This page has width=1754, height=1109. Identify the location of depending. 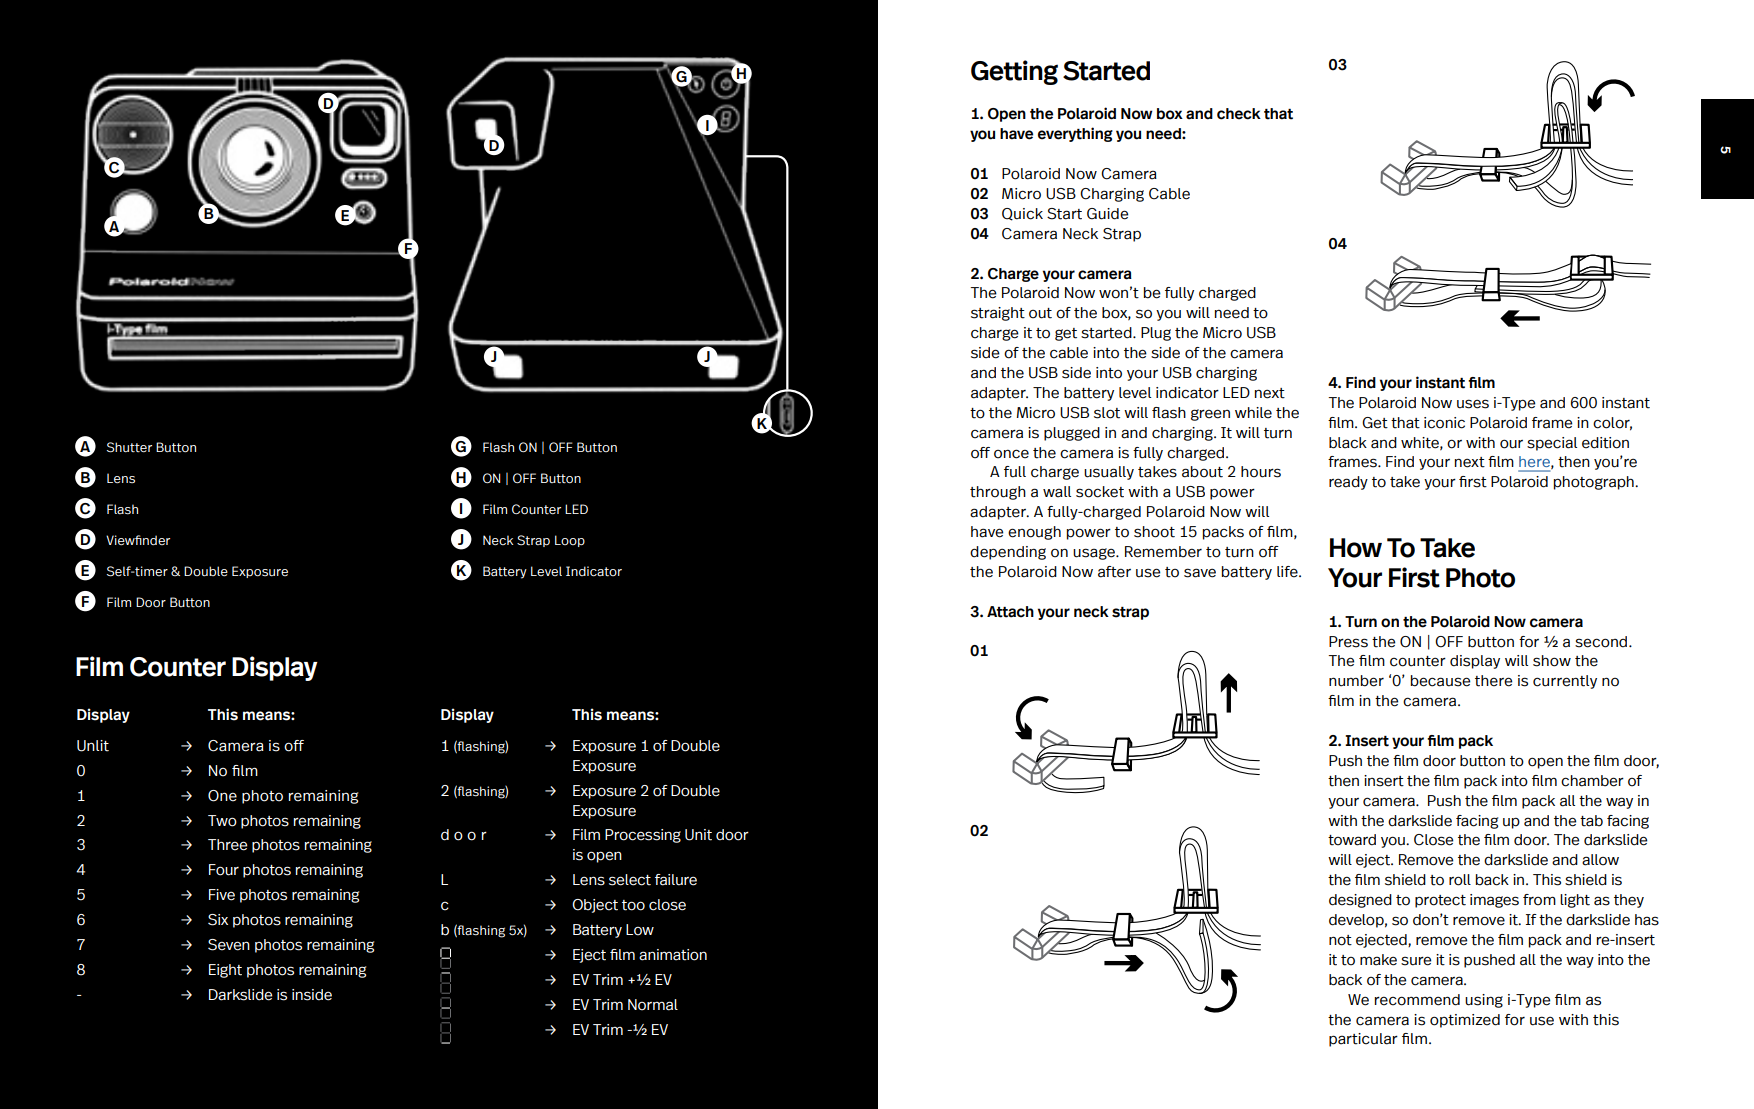
(1008, 553).
